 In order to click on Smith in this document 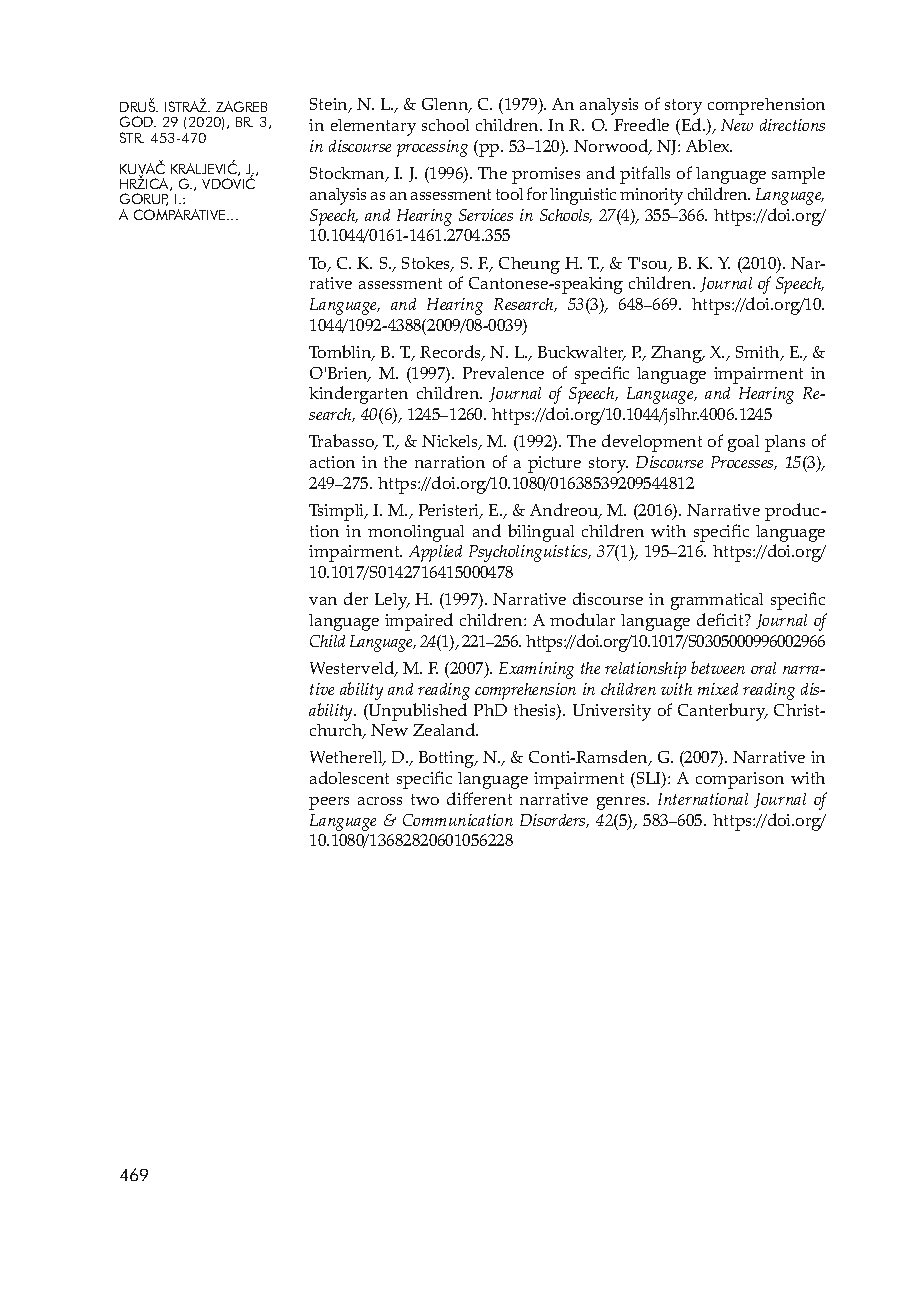, I will do `click(759, 353)`.
